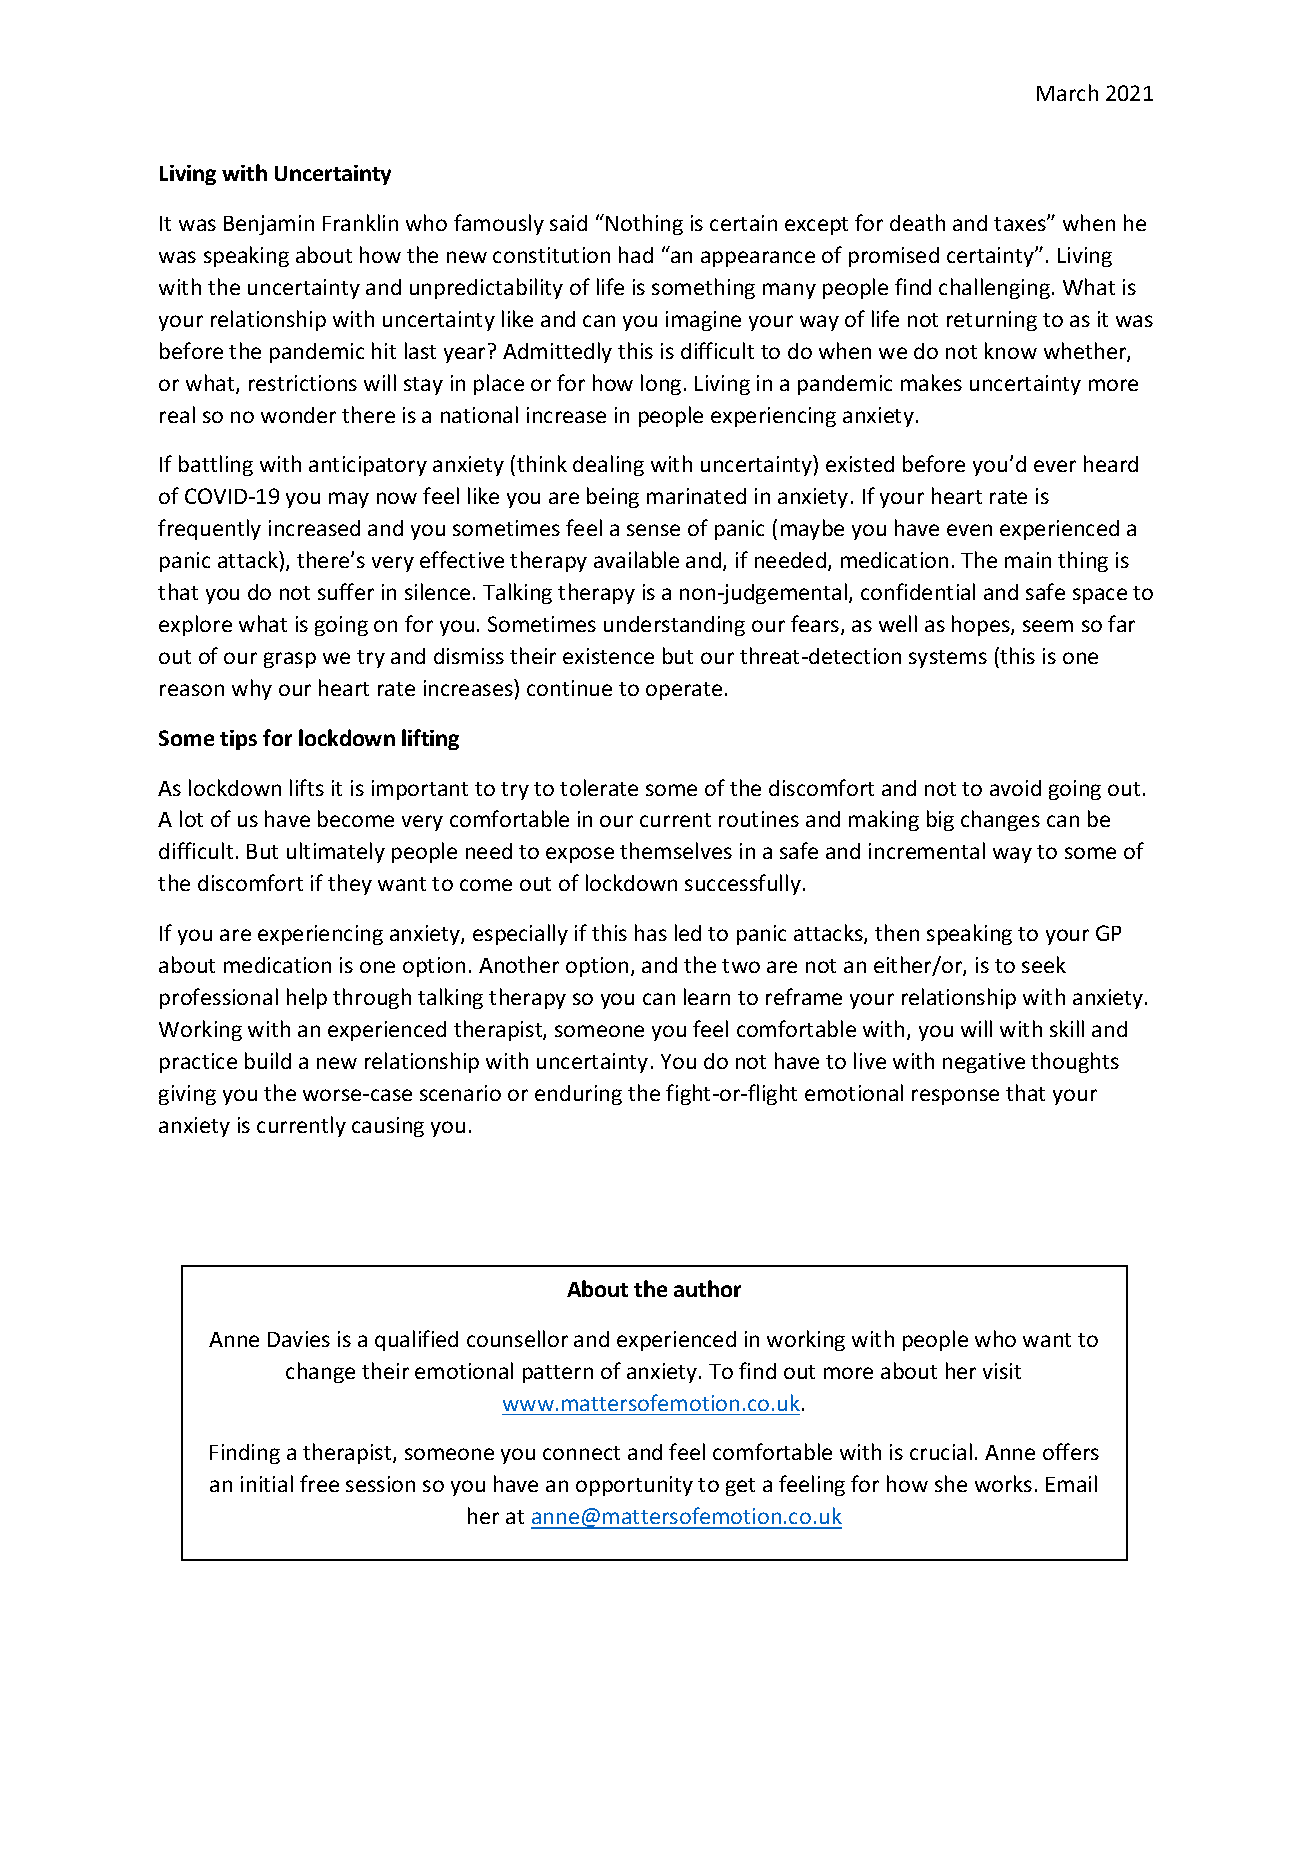 The height and width of the screenshot is (1857, 1313). What do you see at coordinates (267, 1483) in the screenshot?
I see `initial` at bounding box center [267, 1483].
